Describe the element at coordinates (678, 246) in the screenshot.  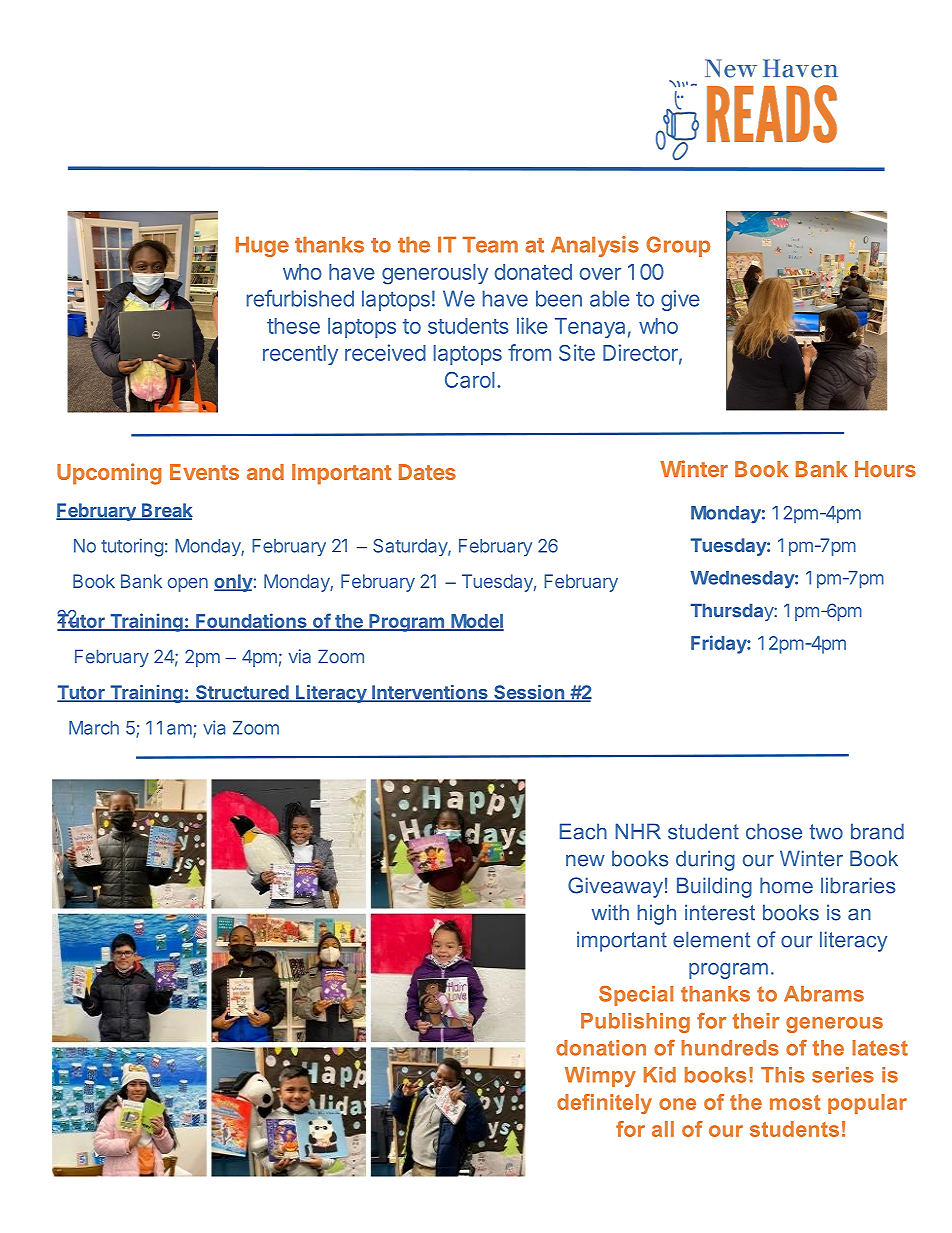
I see `Group` at that location.
